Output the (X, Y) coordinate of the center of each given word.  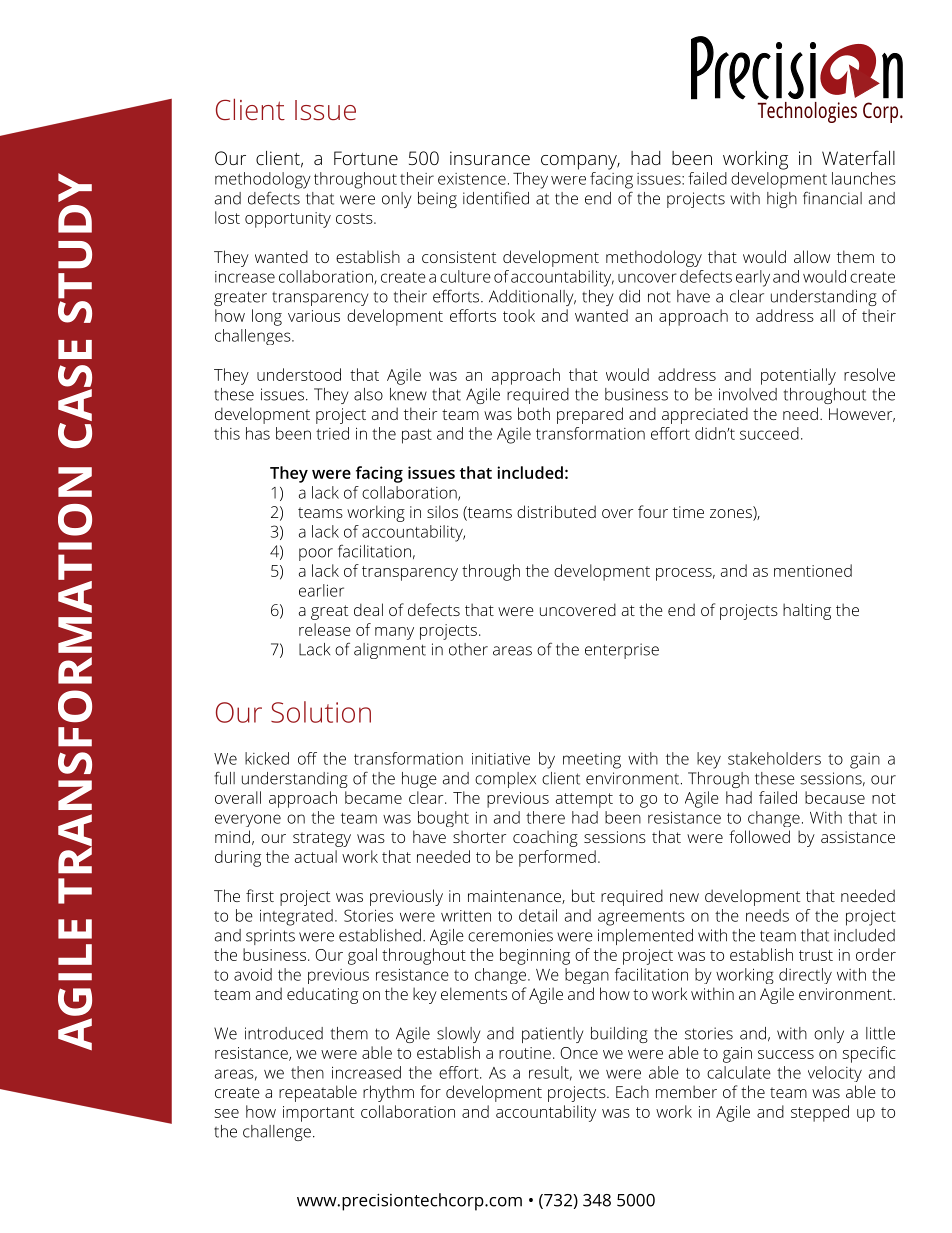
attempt (584, 800)
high (782, 200)
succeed (769, 433)
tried (332, 433)
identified (496, 198)
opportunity (288, 220)
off (307, 758)
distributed (556, 511)
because (835, 797)
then (307, 1072)
